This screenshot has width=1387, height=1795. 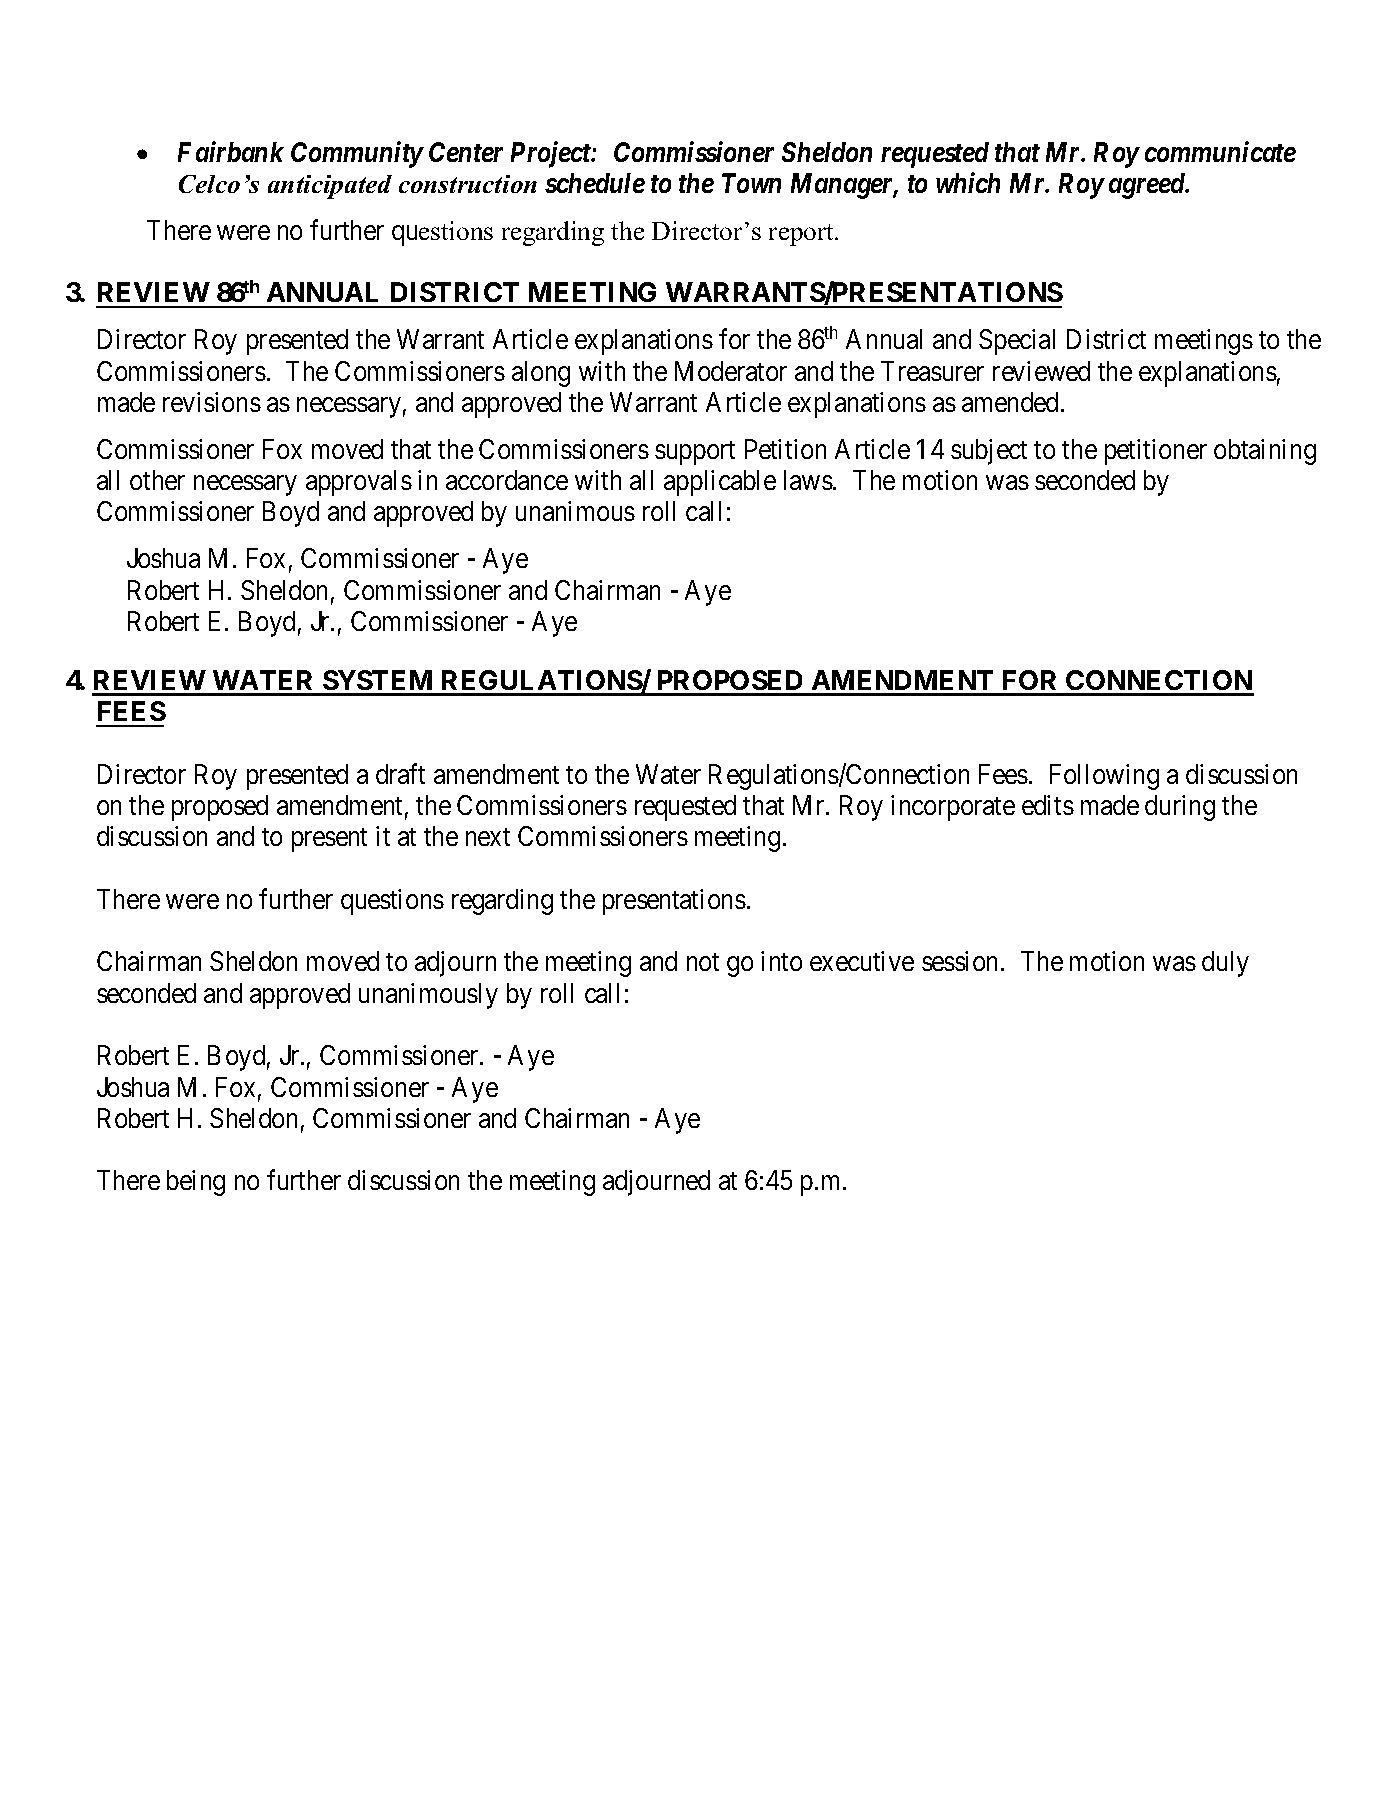 What do you see at coordinates (400, 773) in the screenshot?
I see `draft` at bounding box center [400, 773].
